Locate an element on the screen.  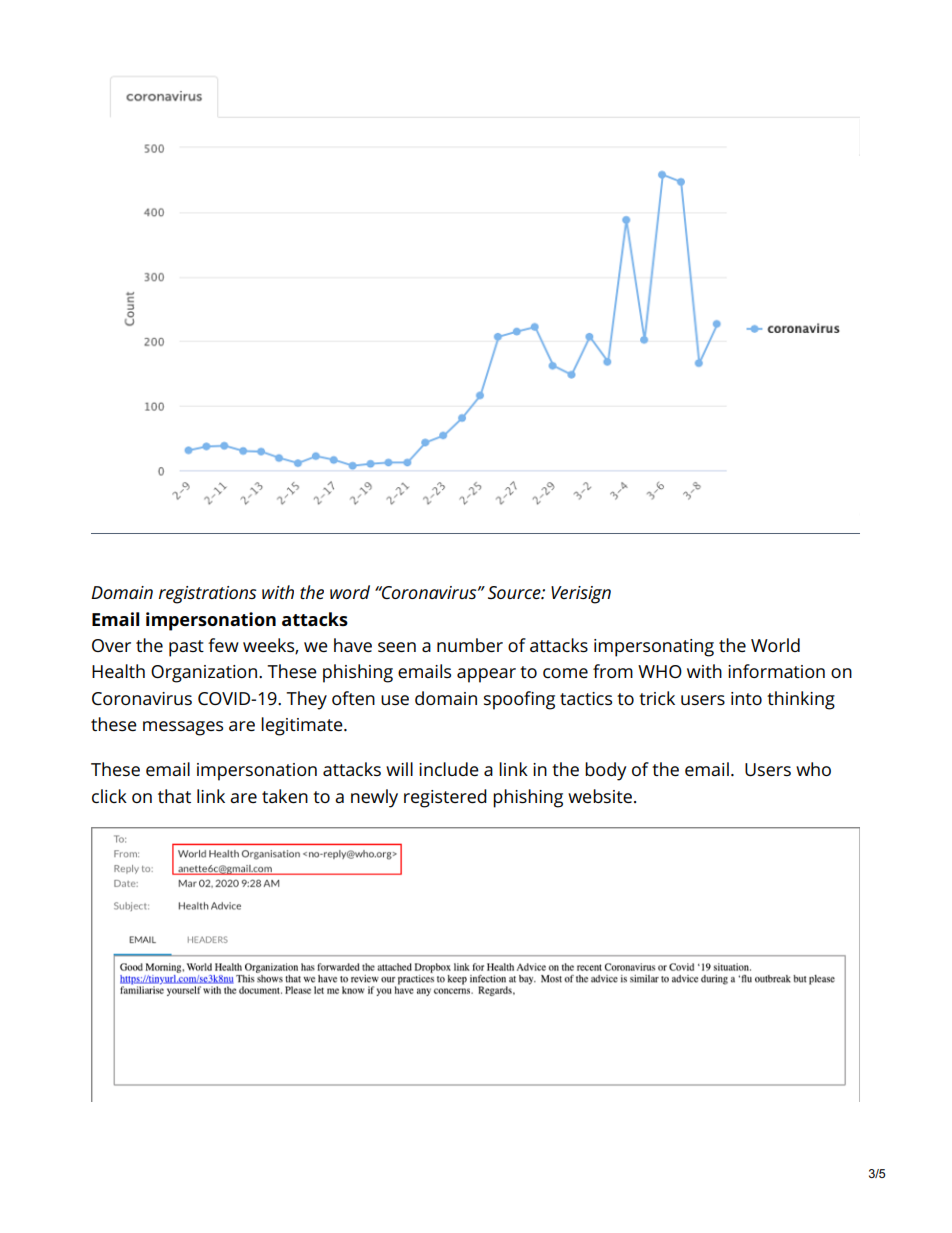
Organization is located at coordinates (204, 674).
